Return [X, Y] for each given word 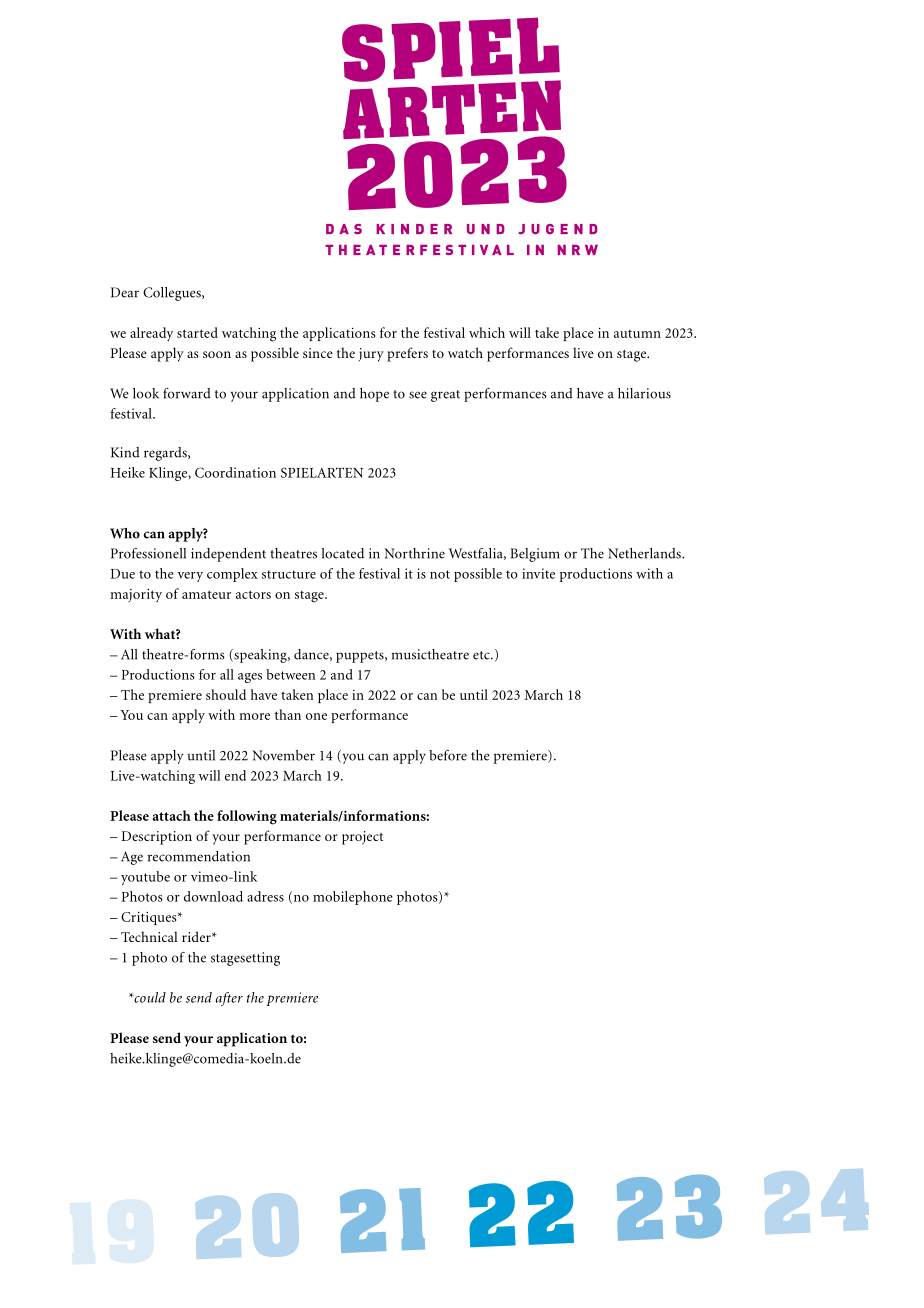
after [229, 999]
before [448, 755]
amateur [206, 594]
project [362, 838]
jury [371, 355]
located [343, 553]
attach [171, 815]
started [197, 332]
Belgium [535, 555]
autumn [637, 334]
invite [538, 573]
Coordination [235, 472]
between [291, 674]
